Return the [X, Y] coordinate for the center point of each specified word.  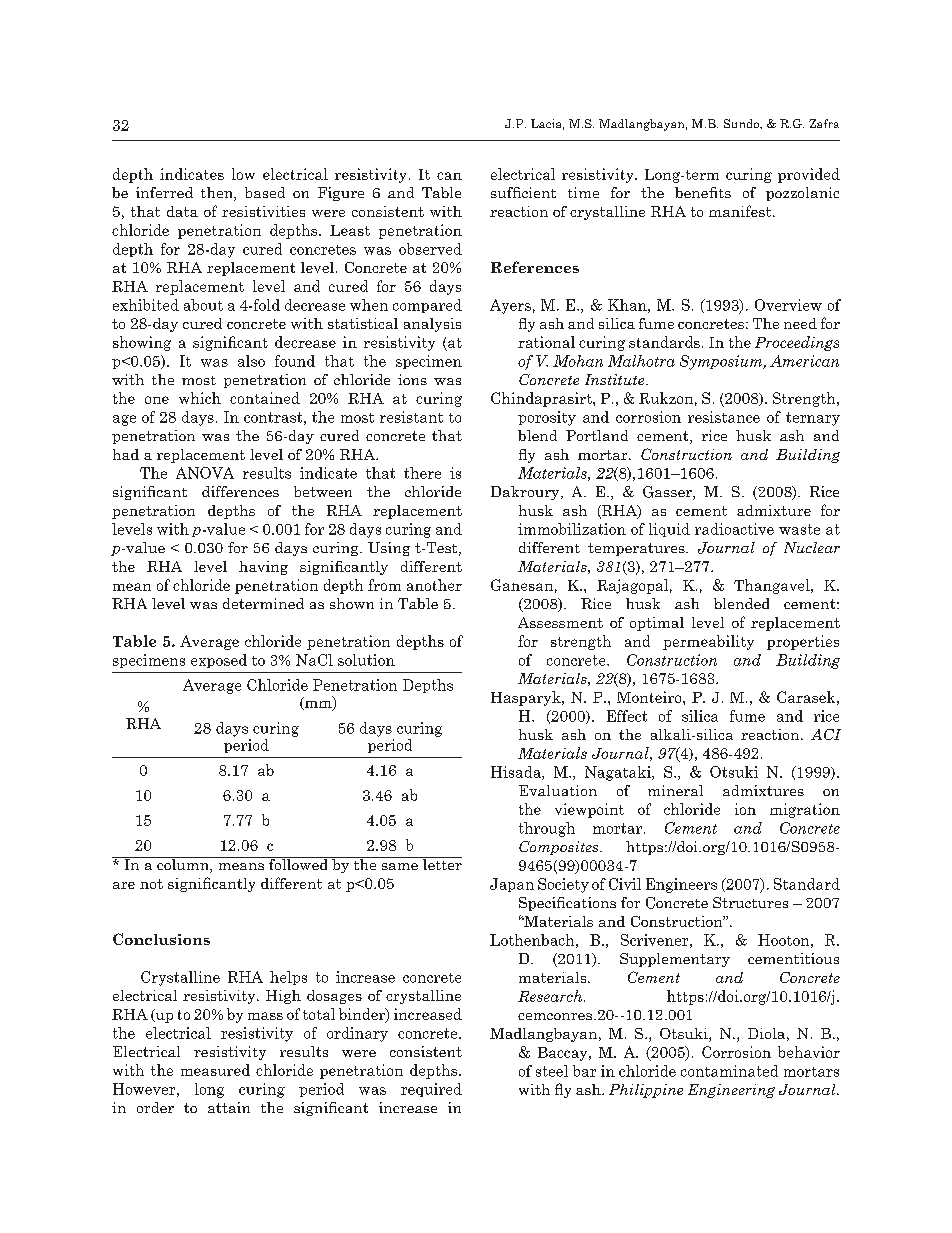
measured [215, 1070]
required [431, 1090]
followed [298, 863]
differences [240, 491]
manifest [741, 211]
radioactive [734, 529]
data [182, 211]
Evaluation [558, 790]
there [422, 473]
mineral [675, 790]
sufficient [523, 192]
